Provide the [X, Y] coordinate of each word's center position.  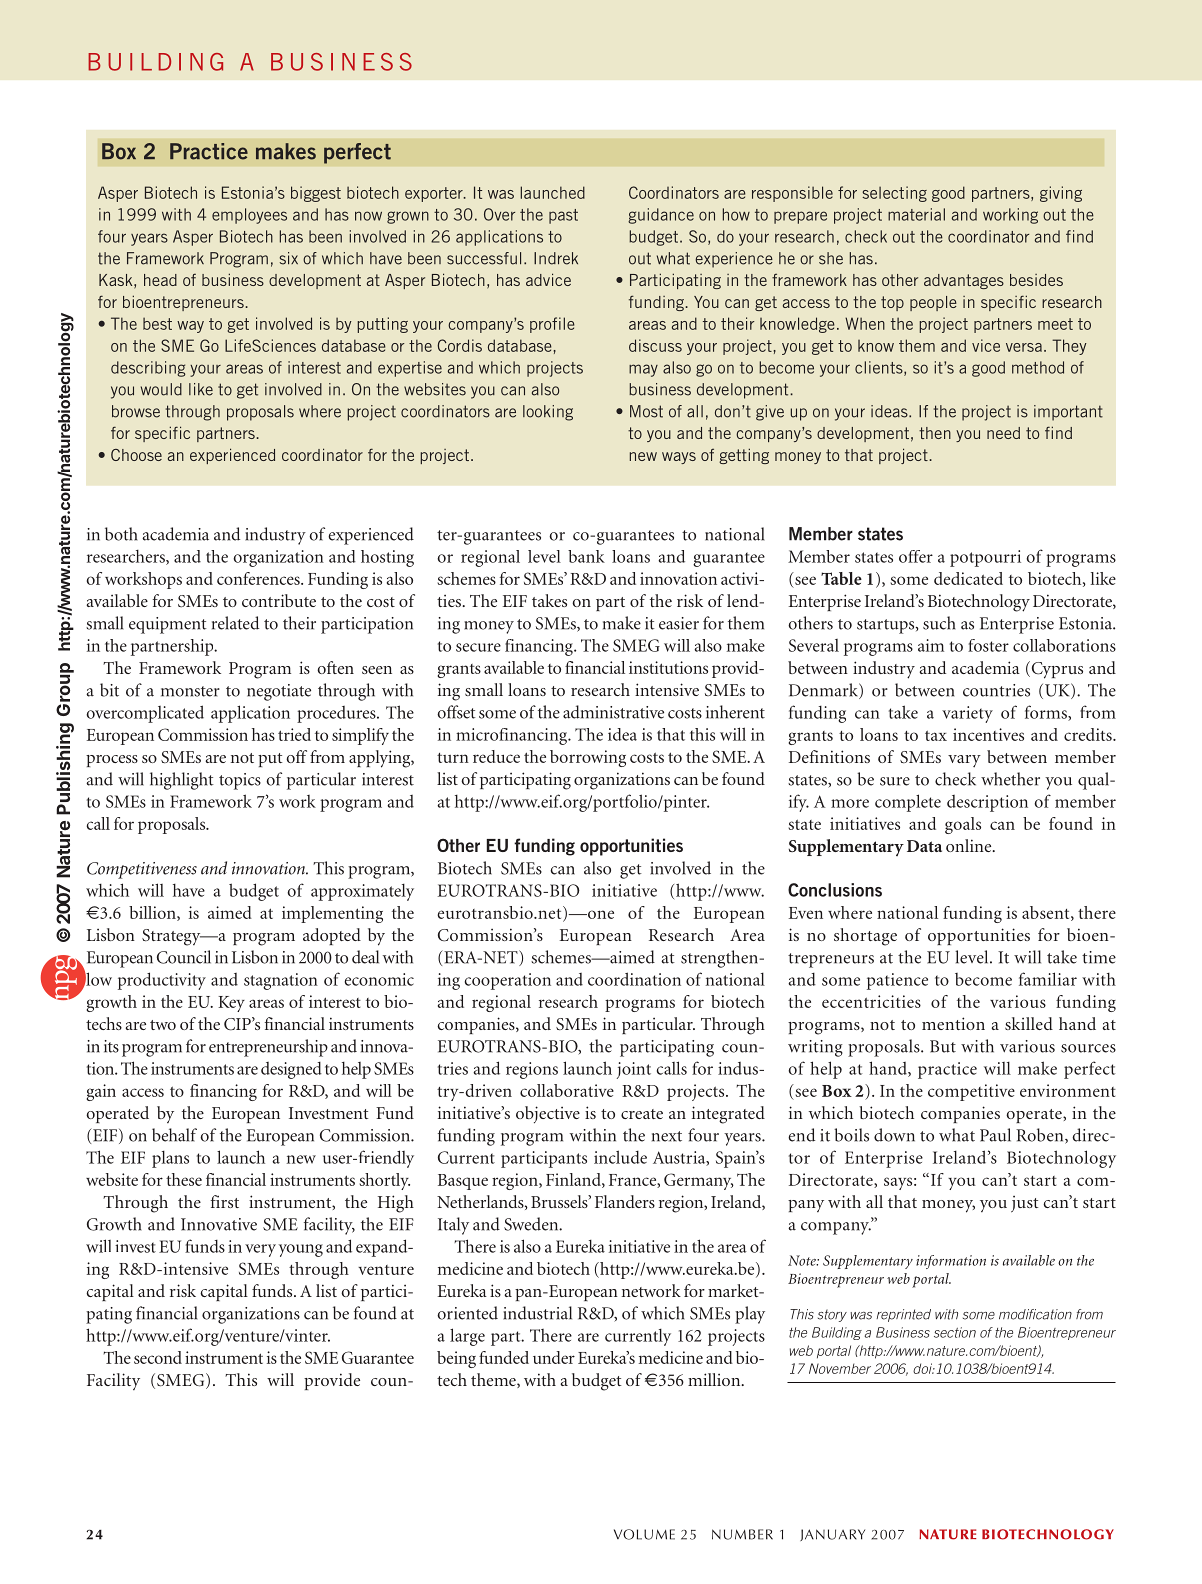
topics [240, 781]
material [916, 214]
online [970, 845]
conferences [259, 578]
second [158, 1357]
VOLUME [644, 1534]
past [563, 216]
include [620, 1157]
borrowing [588, 758]
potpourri [985, 558]
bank [586, 556]
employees [249, 216]
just [1025, 1204]
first [225, 1201]
